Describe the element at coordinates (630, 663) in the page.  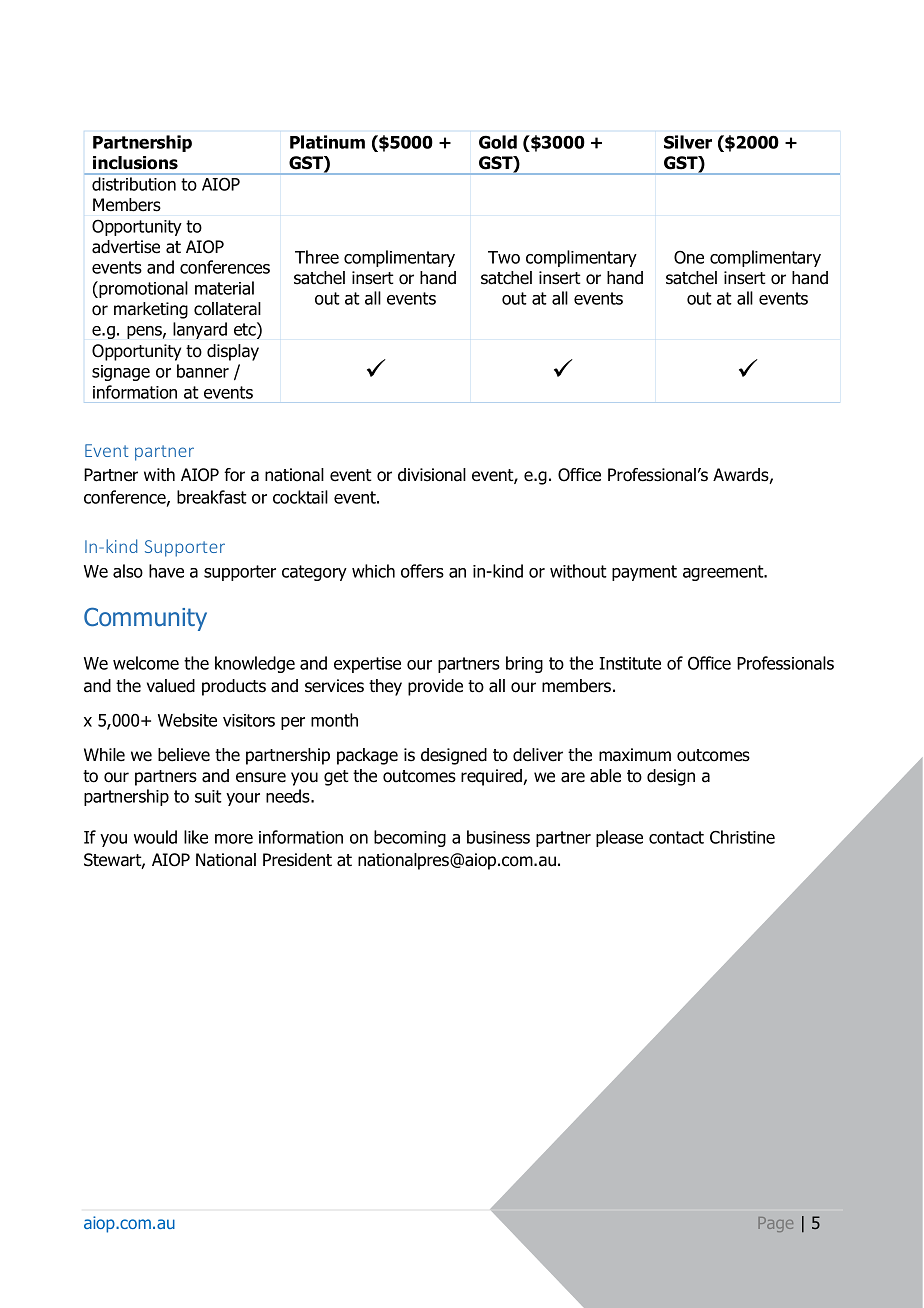
I see `Institute` at that location.
